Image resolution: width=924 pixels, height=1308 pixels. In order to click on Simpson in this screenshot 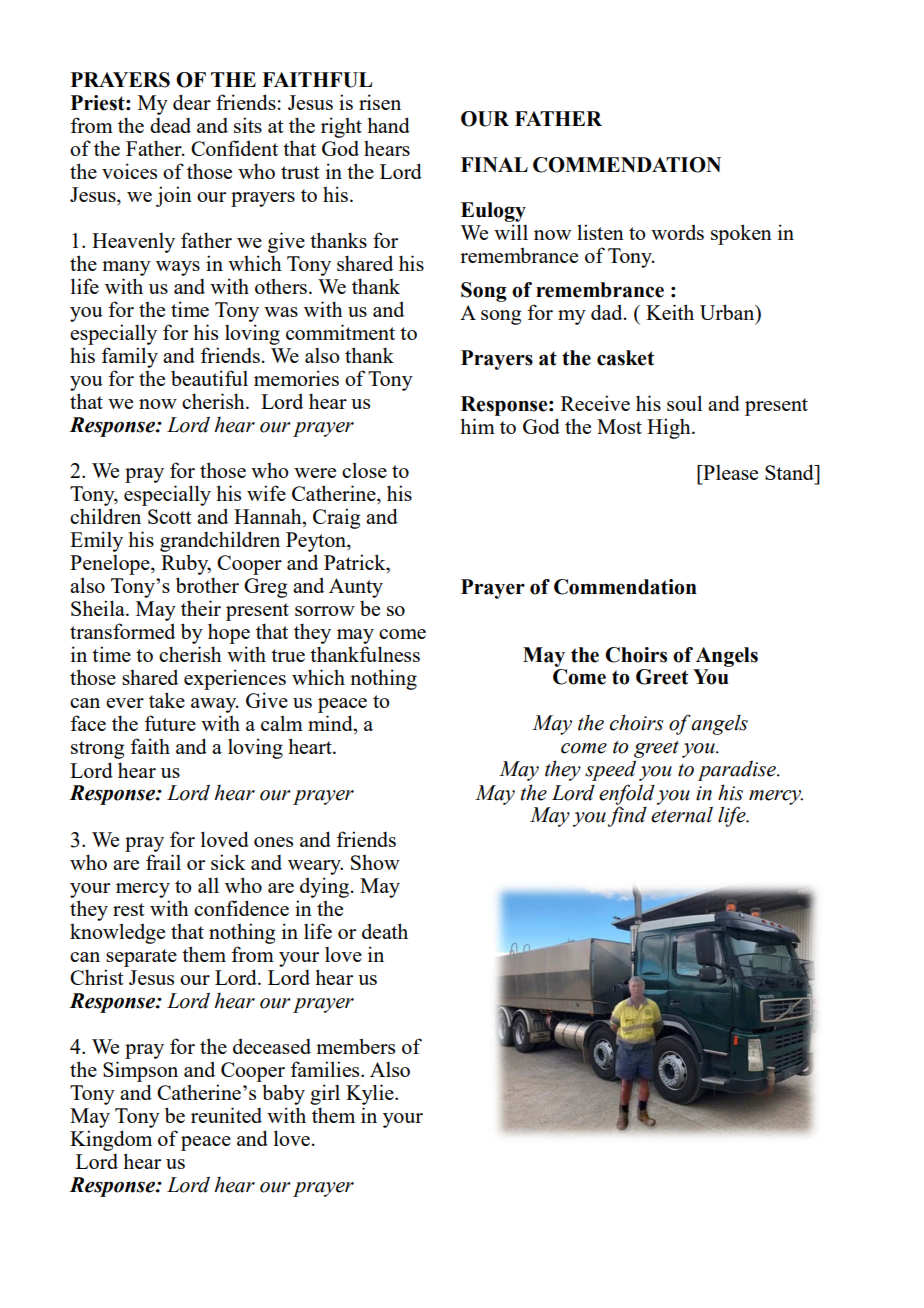, I will do `click(140, 1071)`.
